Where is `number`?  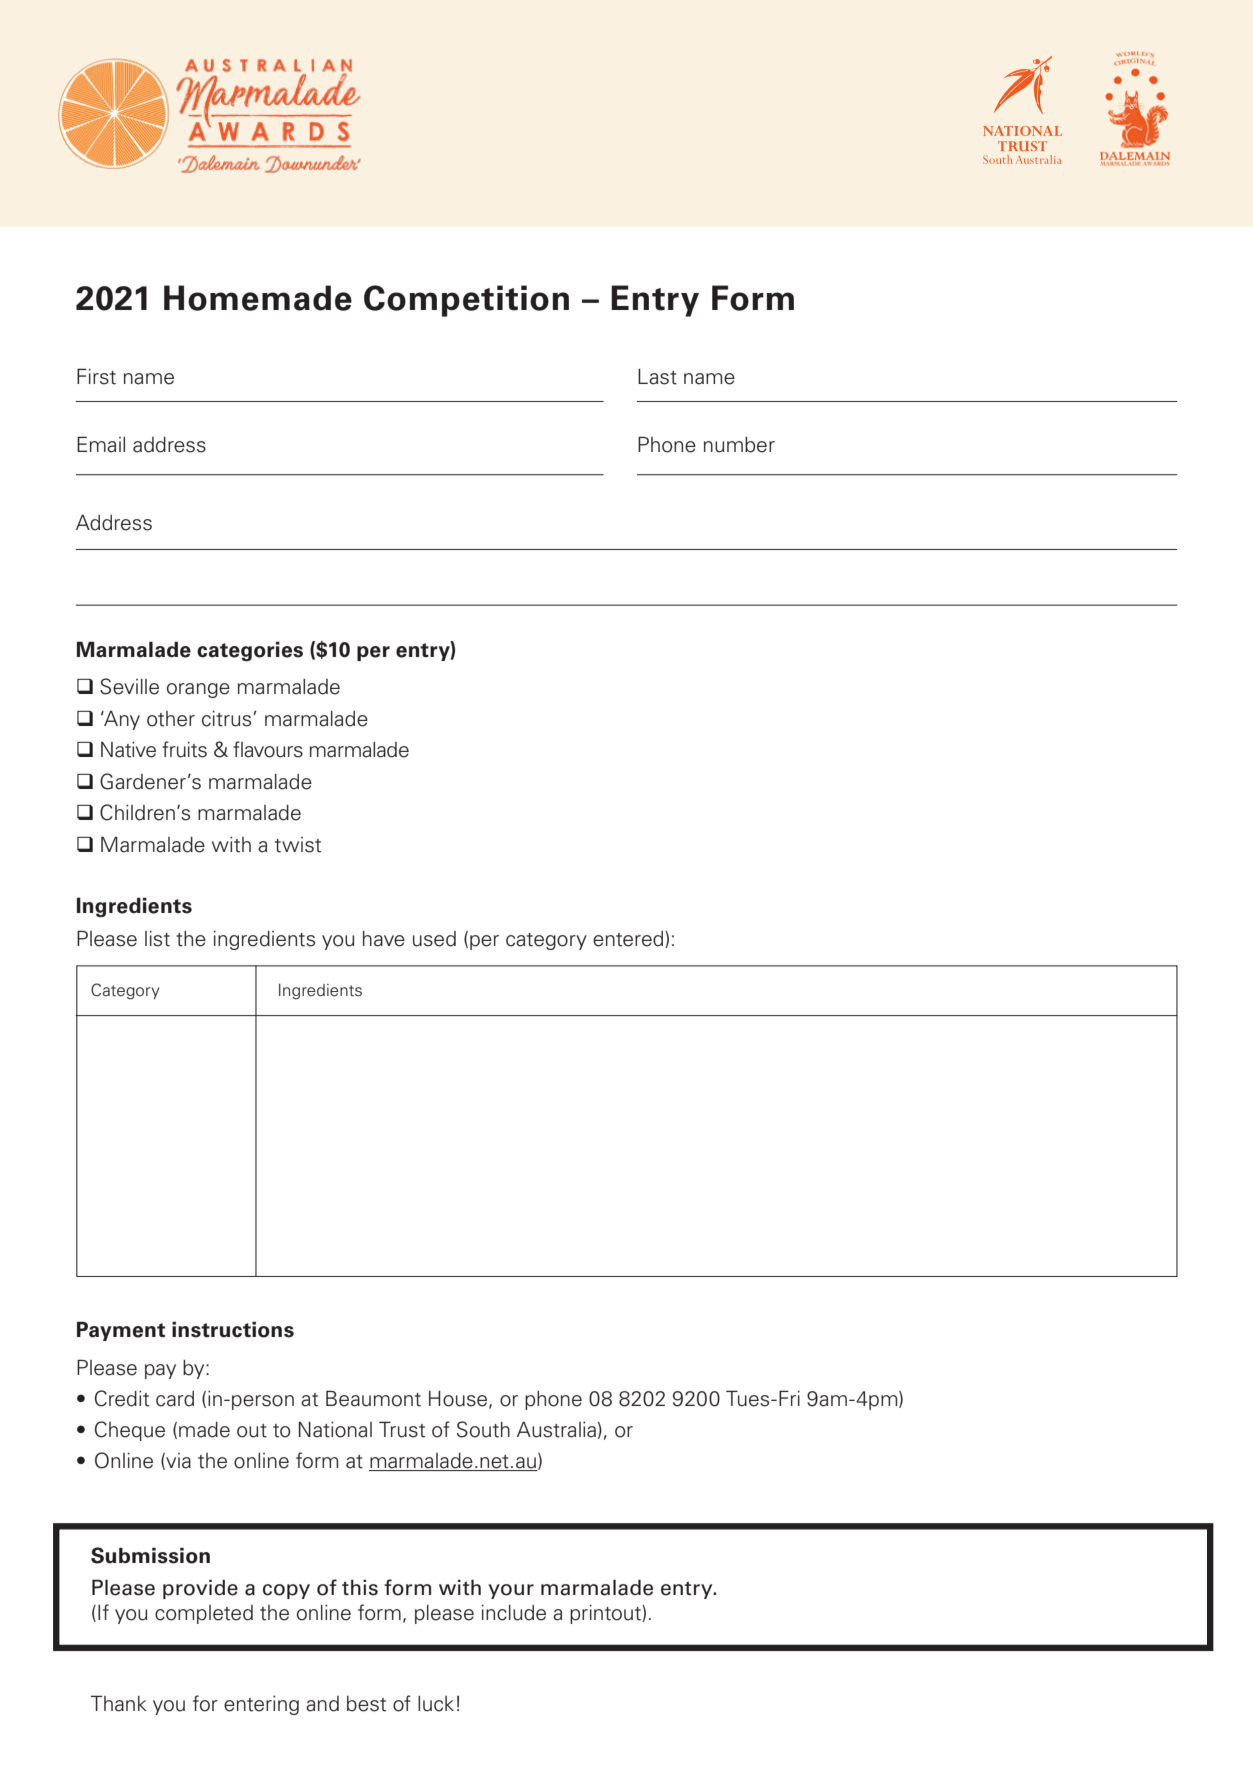 number is located at coordinates (739, 445).
